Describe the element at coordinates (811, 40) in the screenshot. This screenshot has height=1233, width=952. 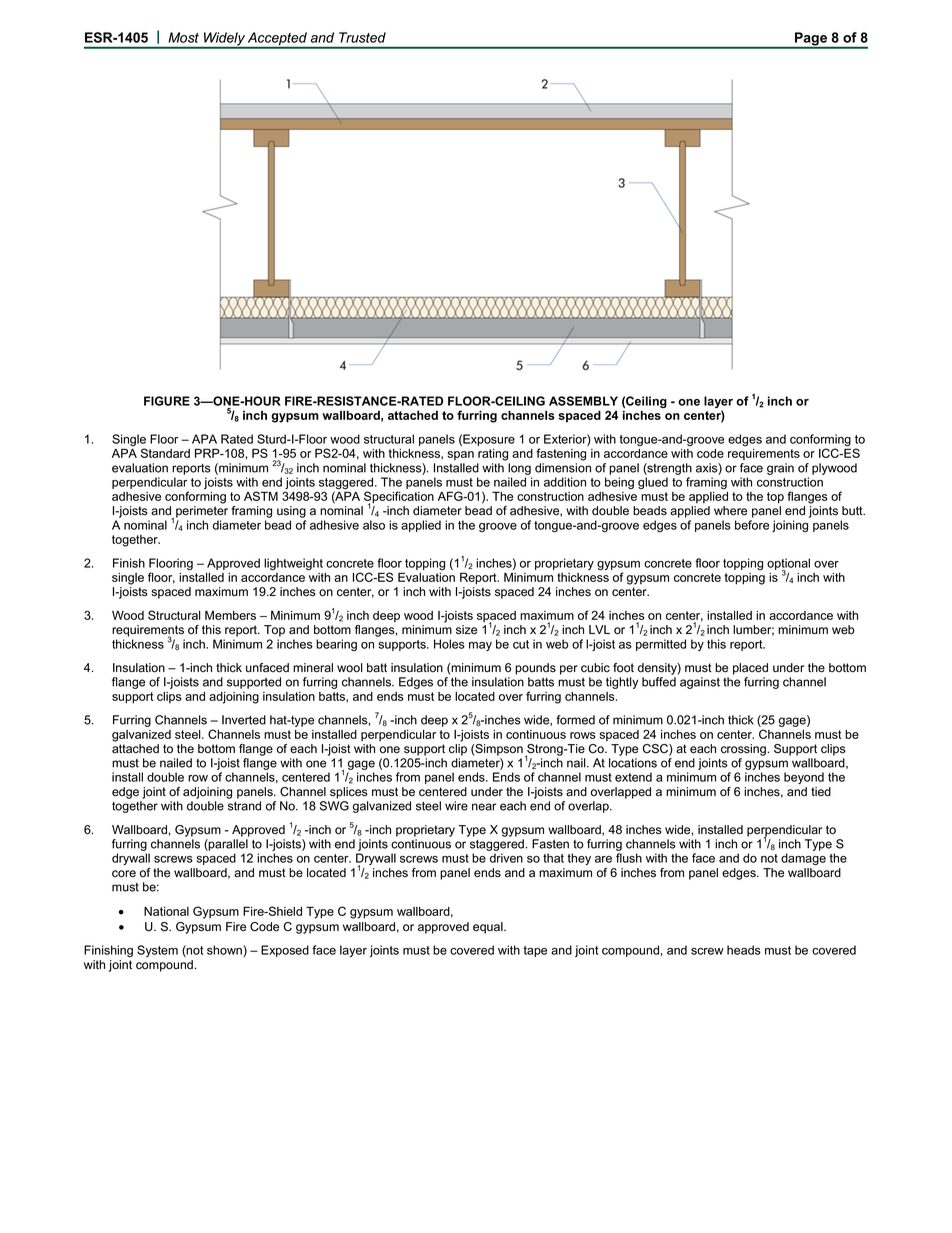
I see `Page` at that location.
